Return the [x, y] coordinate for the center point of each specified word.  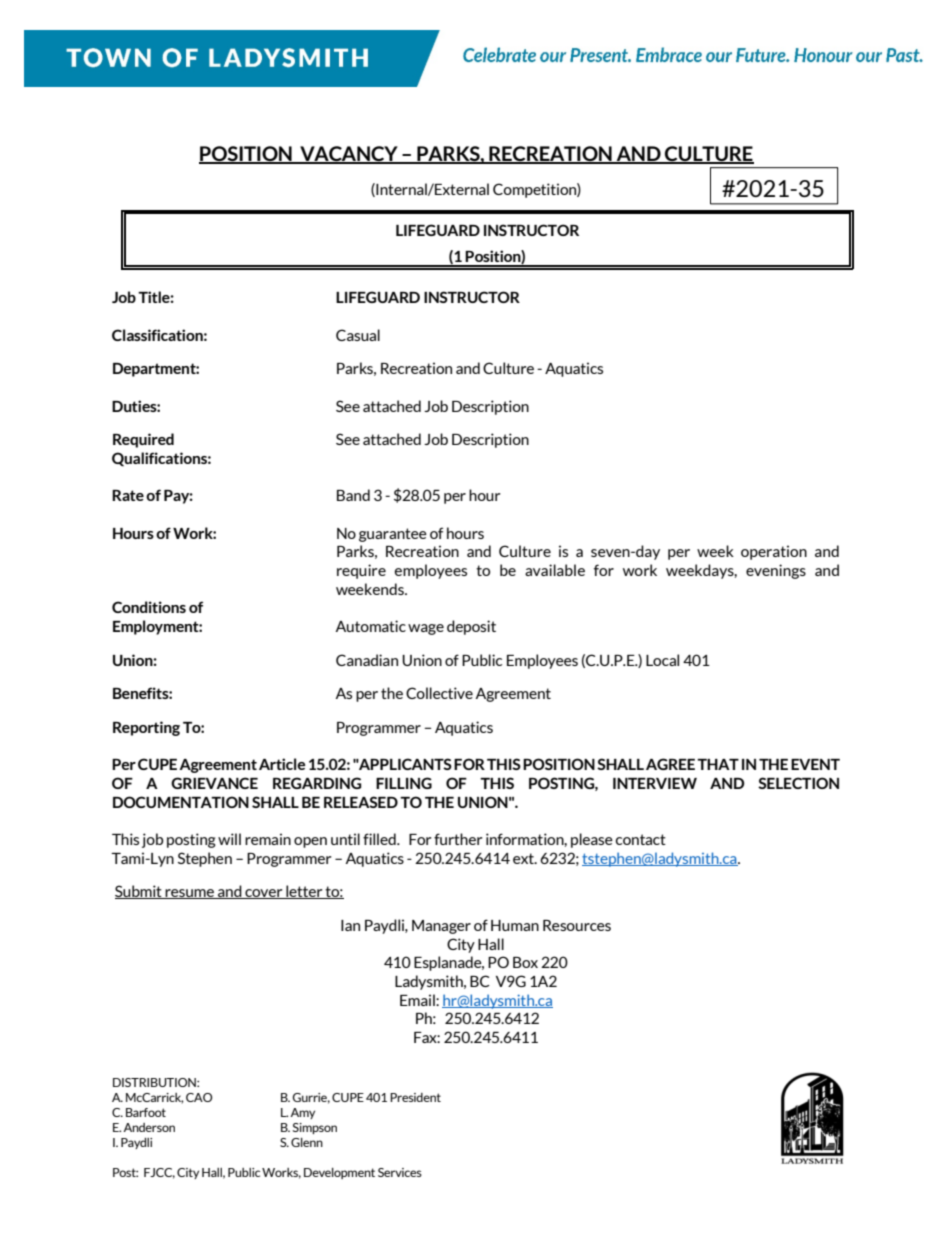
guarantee [393, 535]
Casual [358, 335]
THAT [718, 764]
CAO [199, 1097]
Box [525, 962]
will [229, 839]
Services [400, 1172]
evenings [776, 571]
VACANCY [349, 154]
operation [774, 552]
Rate [128, 495]
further [458, 839]
